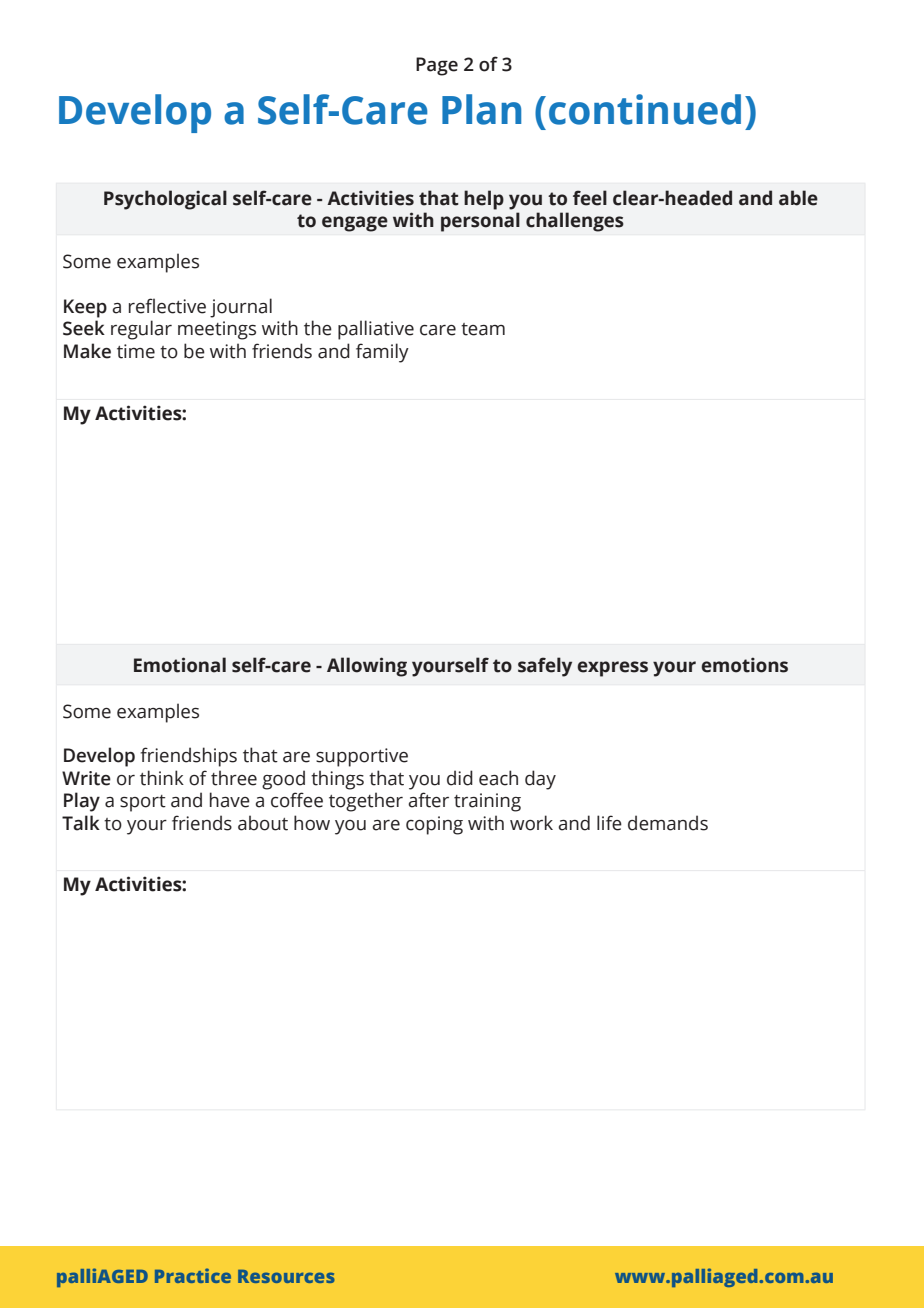 Image resolution: width=924 pixels, height=1308 pixels. What do you see at coordinates (367, 667) in the document?
I see `Allowing` at bounding box center [367, 667].
